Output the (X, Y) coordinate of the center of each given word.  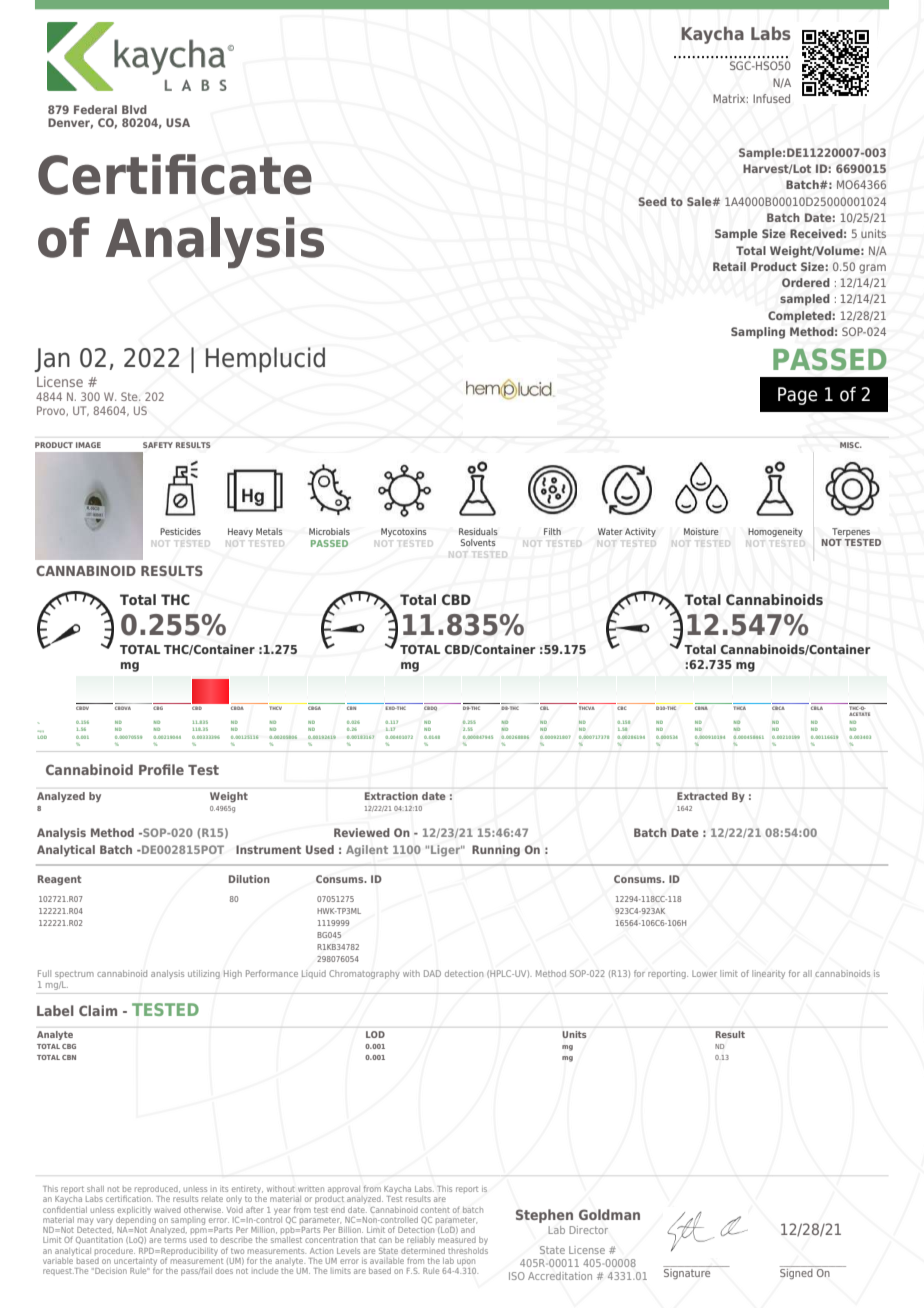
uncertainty (135, 1262)
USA (178, 122)
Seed (652, 201)
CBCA (778, 708)
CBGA (314, 708)
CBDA (237, 708)
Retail (729, 266)
